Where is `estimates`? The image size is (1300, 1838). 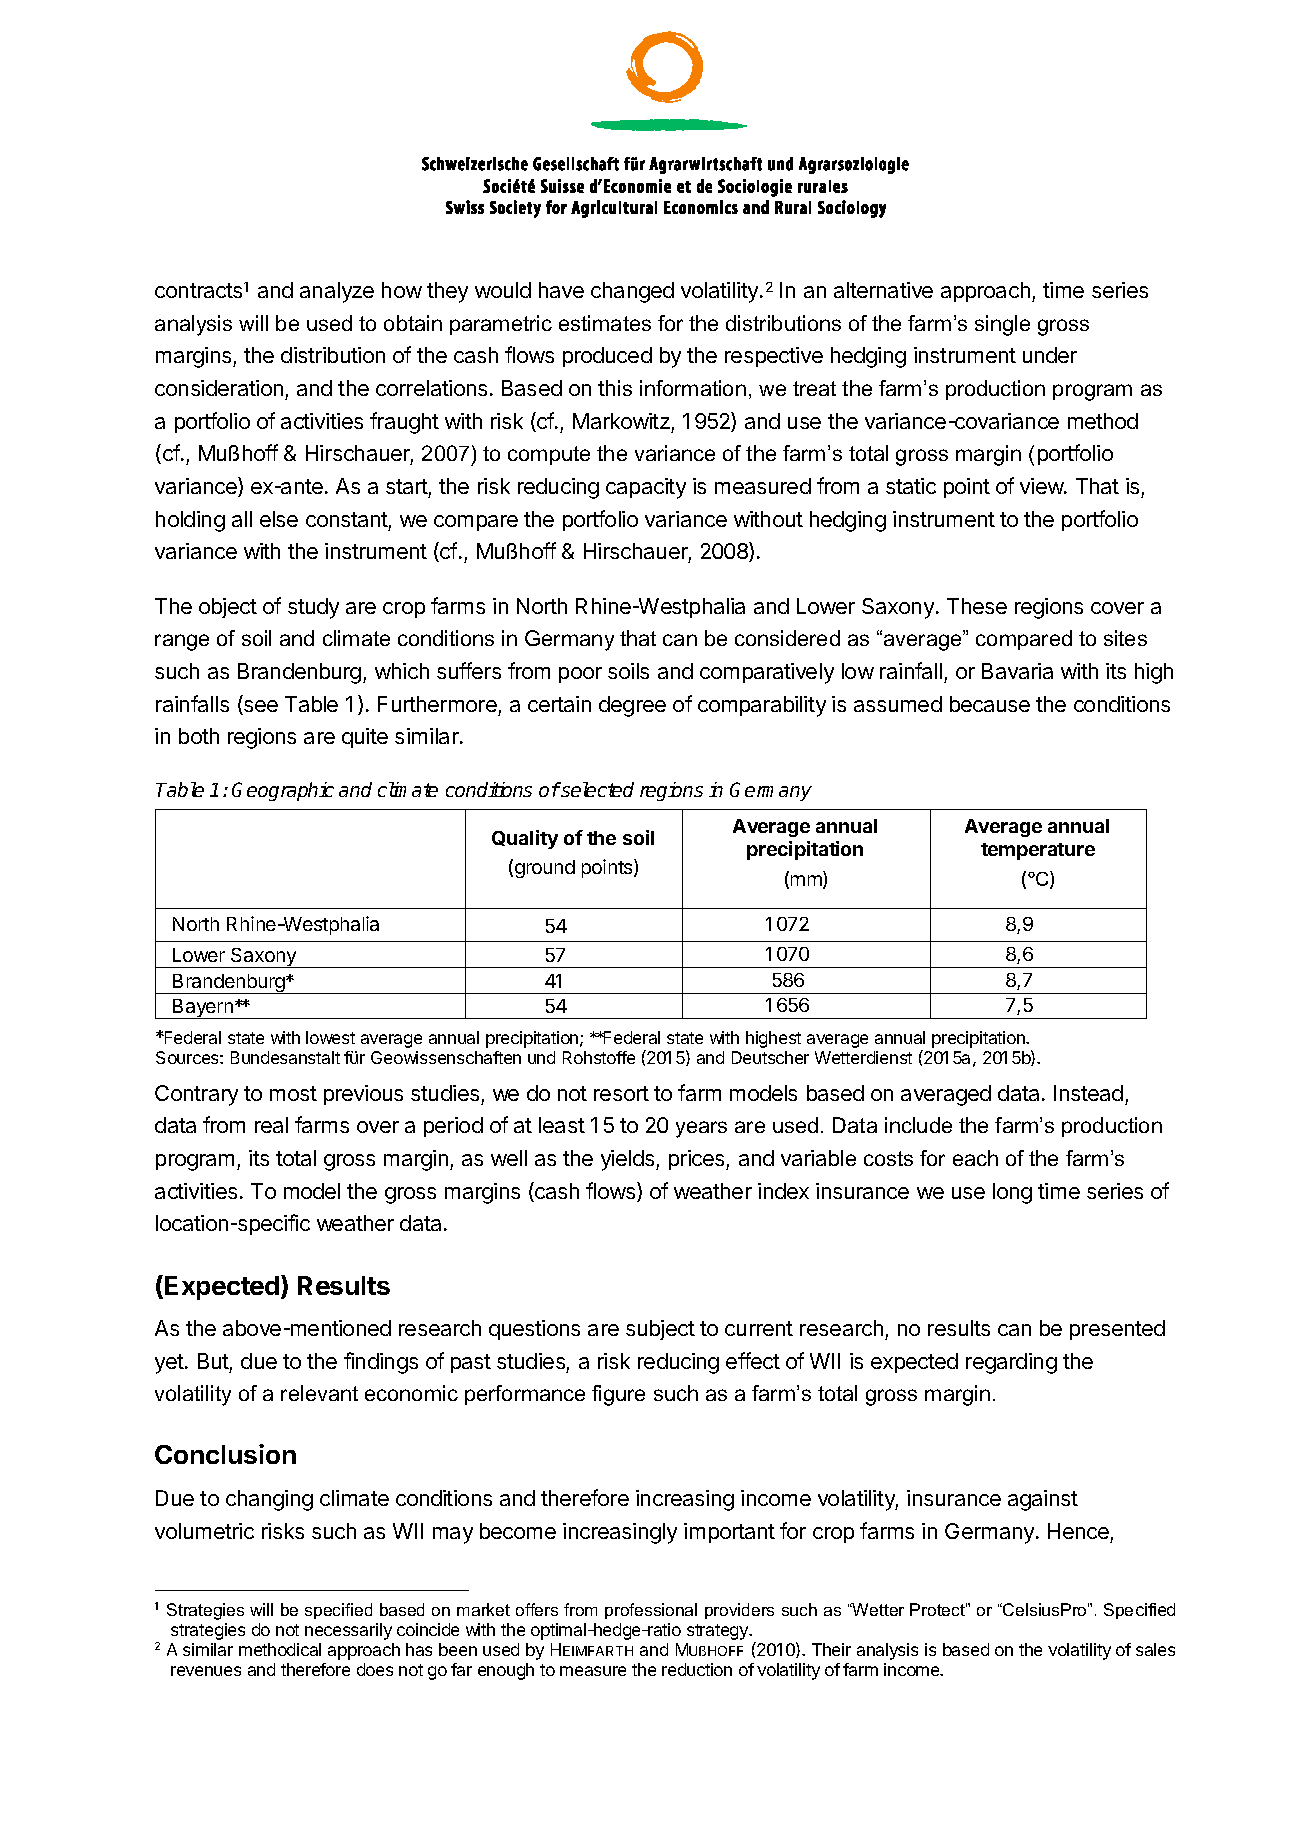 estimates is located at coordinates (605, 323).
